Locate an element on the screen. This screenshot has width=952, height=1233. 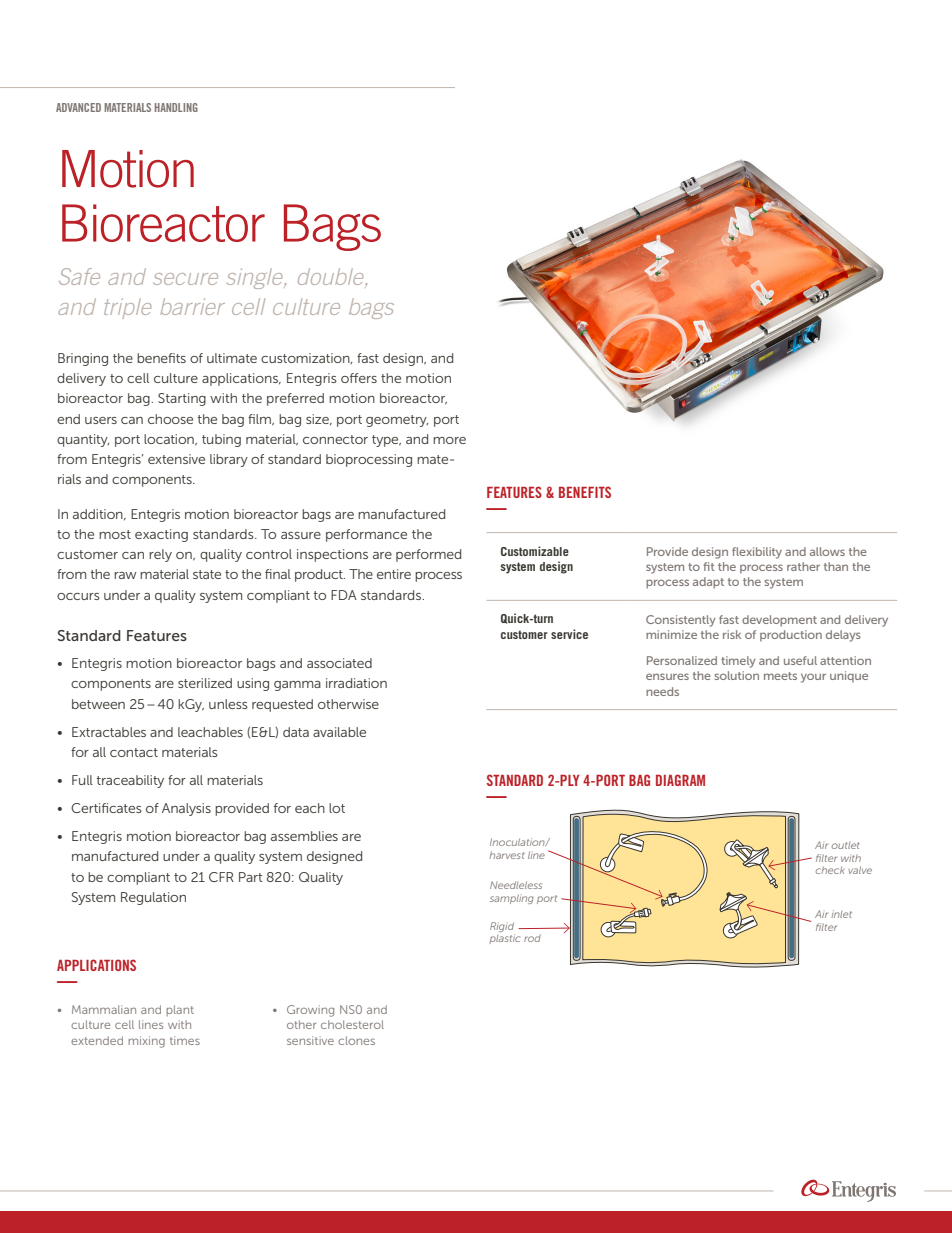
HANDLING is located at coordinates (176, 107).
